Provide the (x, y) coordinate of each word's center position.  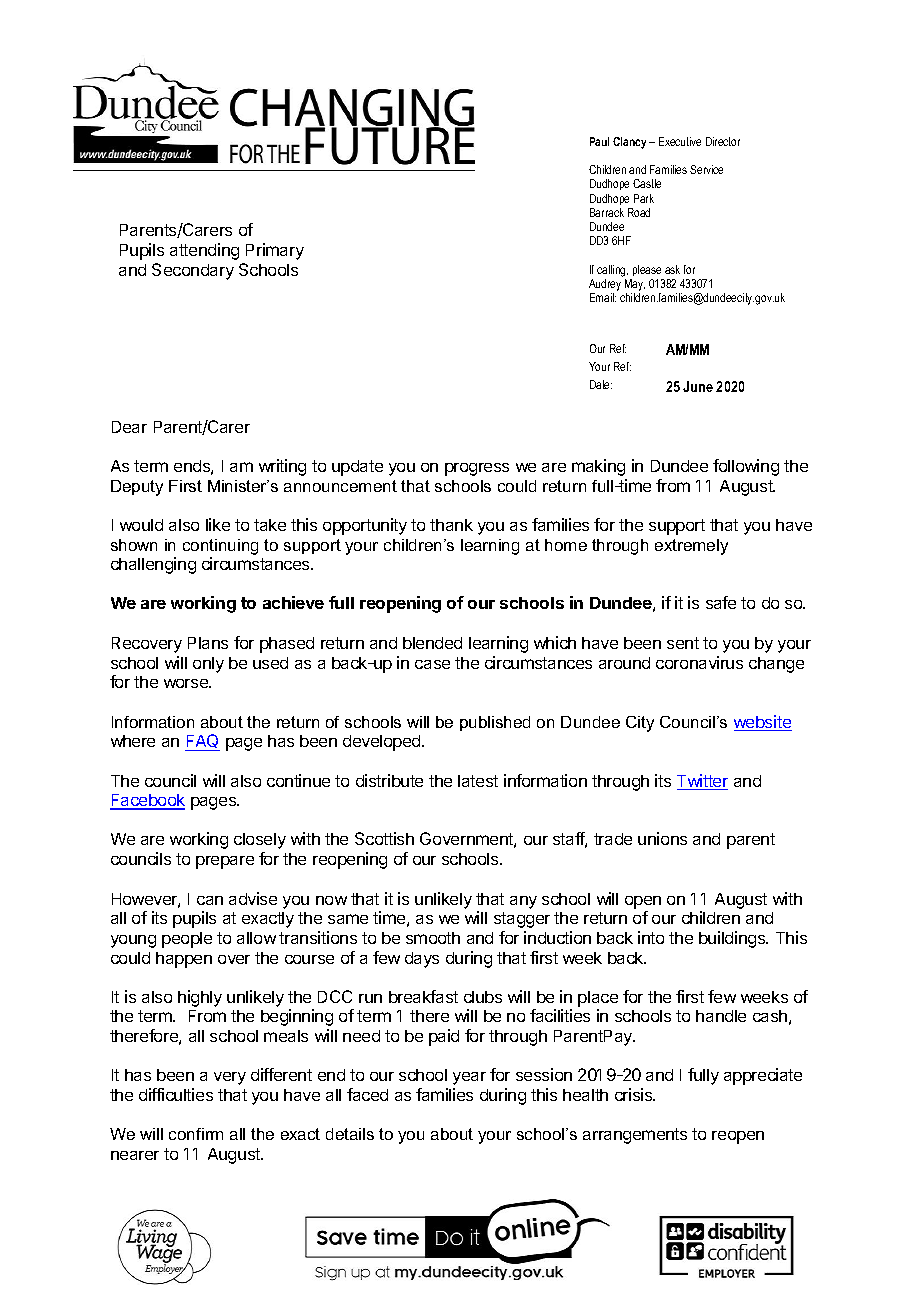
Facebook (147, 801)
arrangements (635, 1136)
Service (706, 169)
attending (204, 251)
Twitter (702, 782)
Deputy (137, 488)
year (469, 1078)
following (746, 467)
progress (477, 469)
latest (478, 781)
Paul (599, 141)
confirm (196, 1134)
